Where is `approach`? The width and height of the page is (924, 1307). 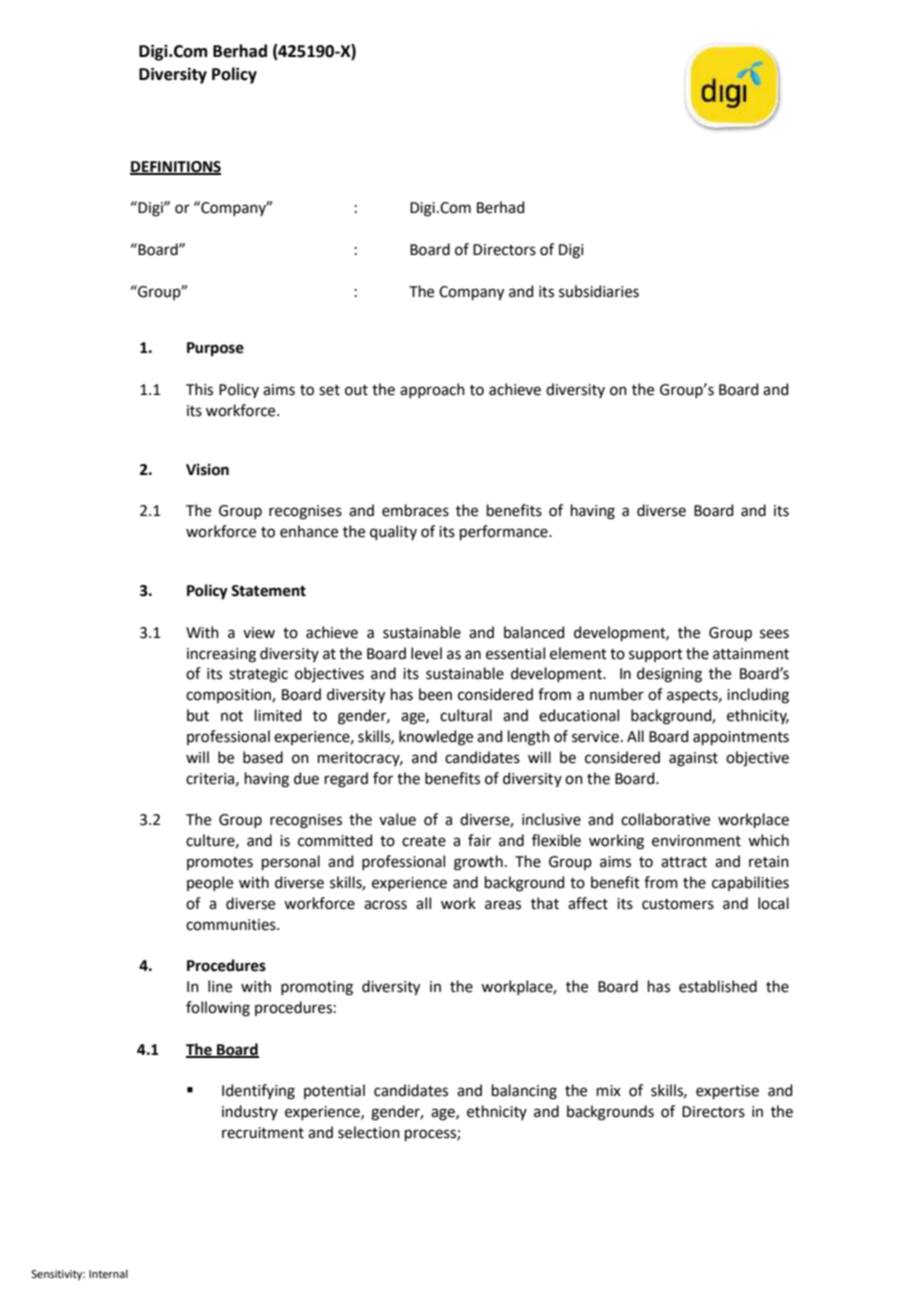
approach is located at coordinates (432, 390).
